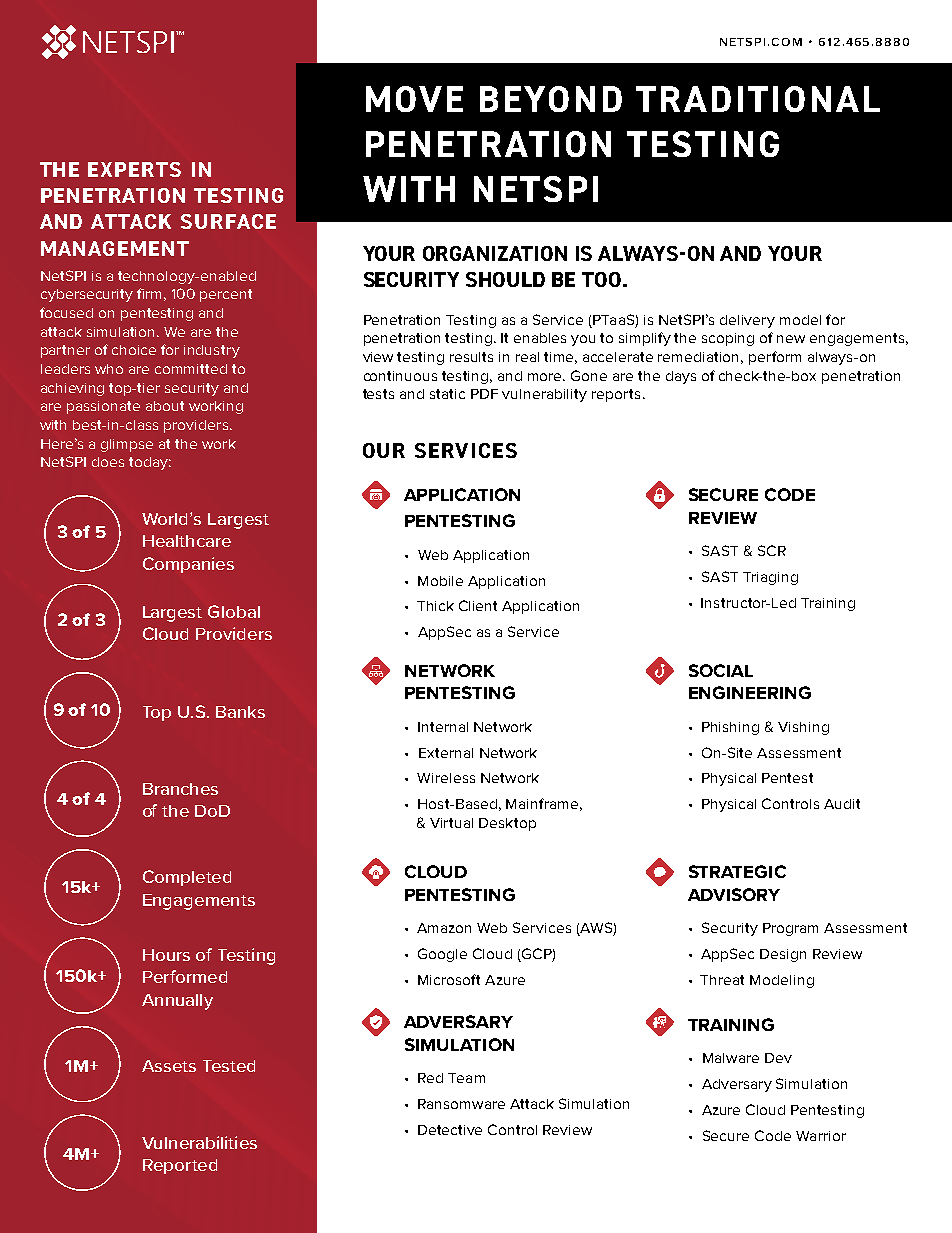 The height and width of the screenshot is (1233, 952). Describe the element at coordinates (414, 99) in the screenshot. I see `MOVE` at that location.
